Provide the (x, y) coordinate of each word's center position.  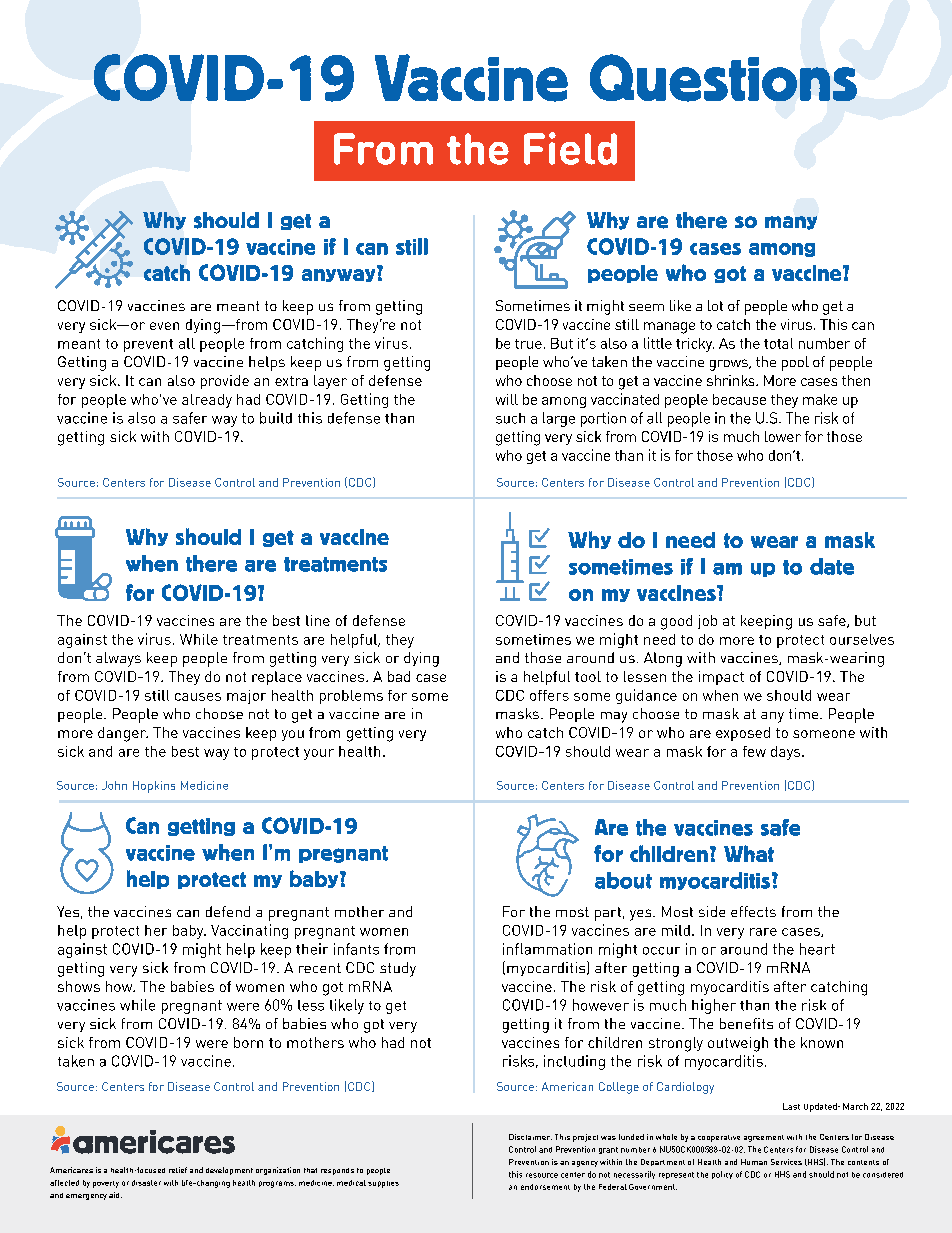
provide (225, 382)
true (528, 344)
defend (228, 911)
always (118, 659)
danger (123, 734)
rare (763, 932)
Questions (723, 78)
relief (178, 1170)
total (778, 343)
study (398, 969)
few (754, 751)
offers (549, 695)
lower (783, 436)
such (510, 418)
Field (570, 148)
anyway (340, 274)
